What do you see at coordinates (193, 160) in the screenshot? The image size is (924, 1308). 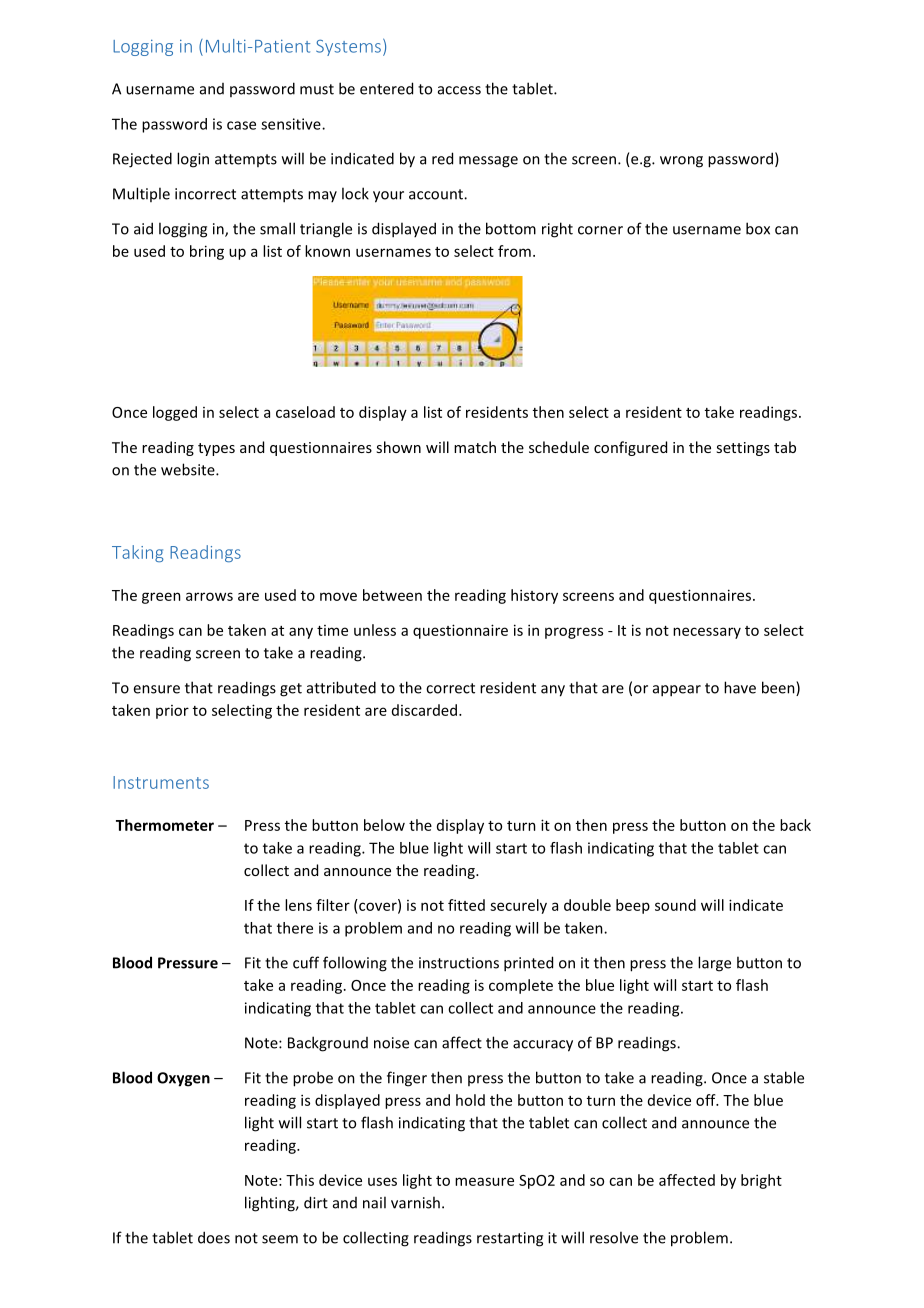 I see `login` at bounding box center [193, 160].
